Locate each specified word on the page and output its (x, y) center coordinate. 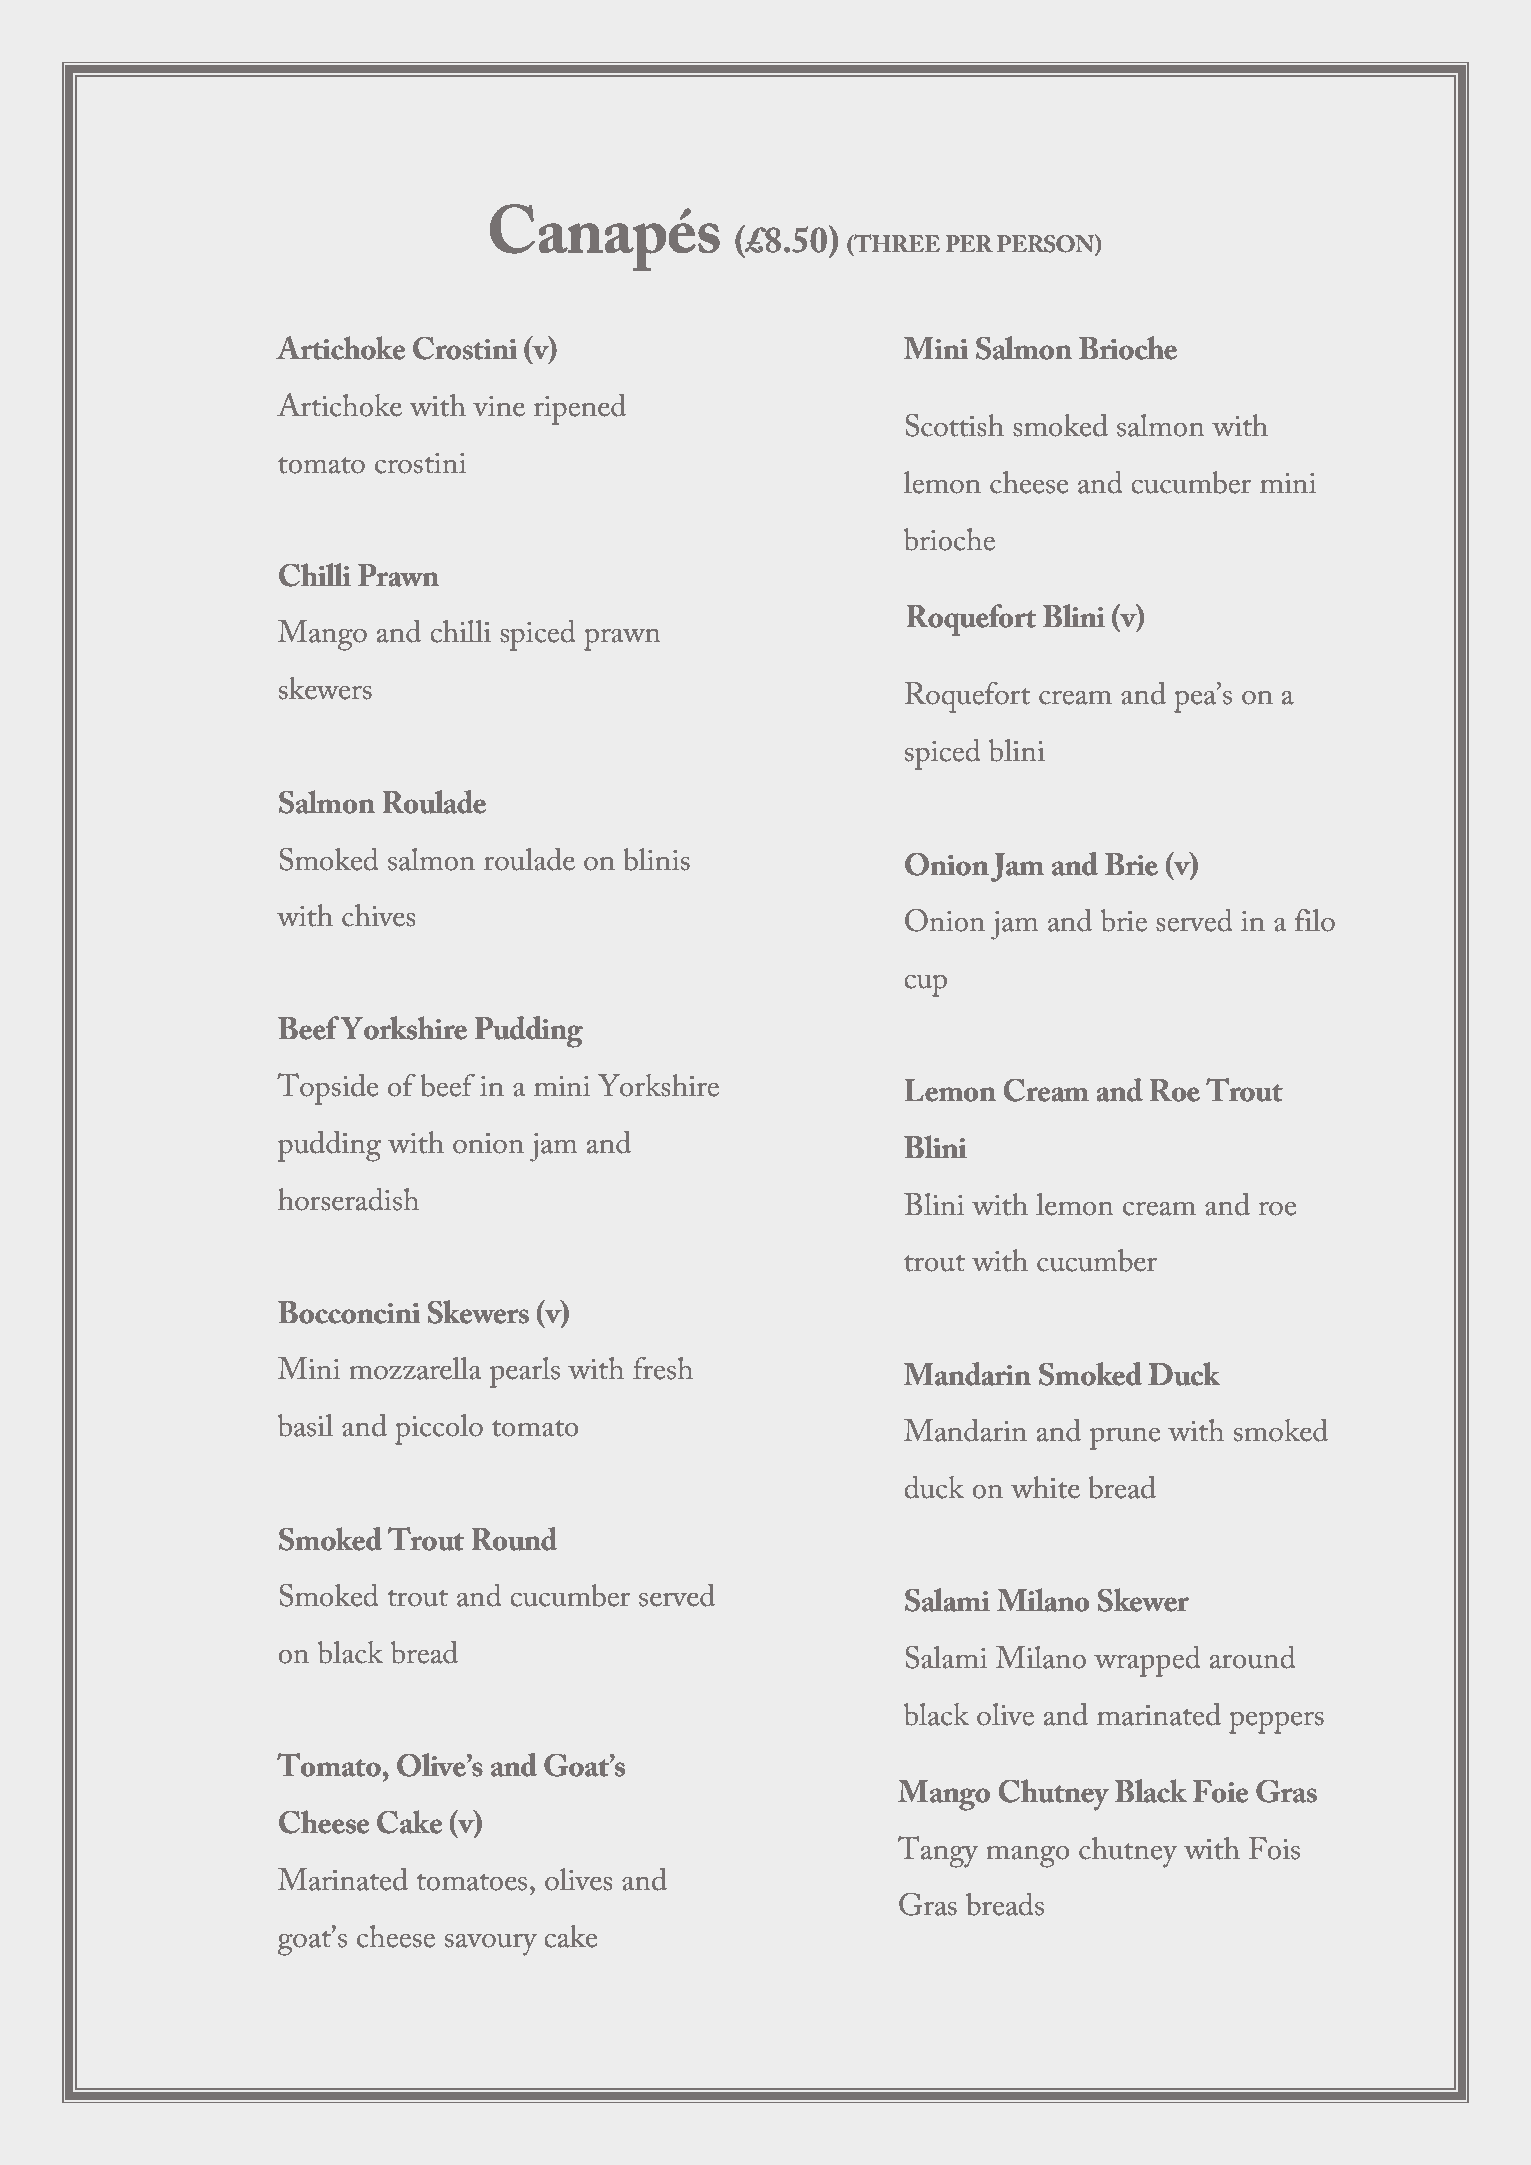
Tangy (938, 1852)
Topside (327, 1089)
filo (1315, 920)
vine (499, 406)
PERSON (1046, 244)
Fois (1274, 1848)
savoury (491, 1944)
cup (926, 986)
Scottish (954, 425)
